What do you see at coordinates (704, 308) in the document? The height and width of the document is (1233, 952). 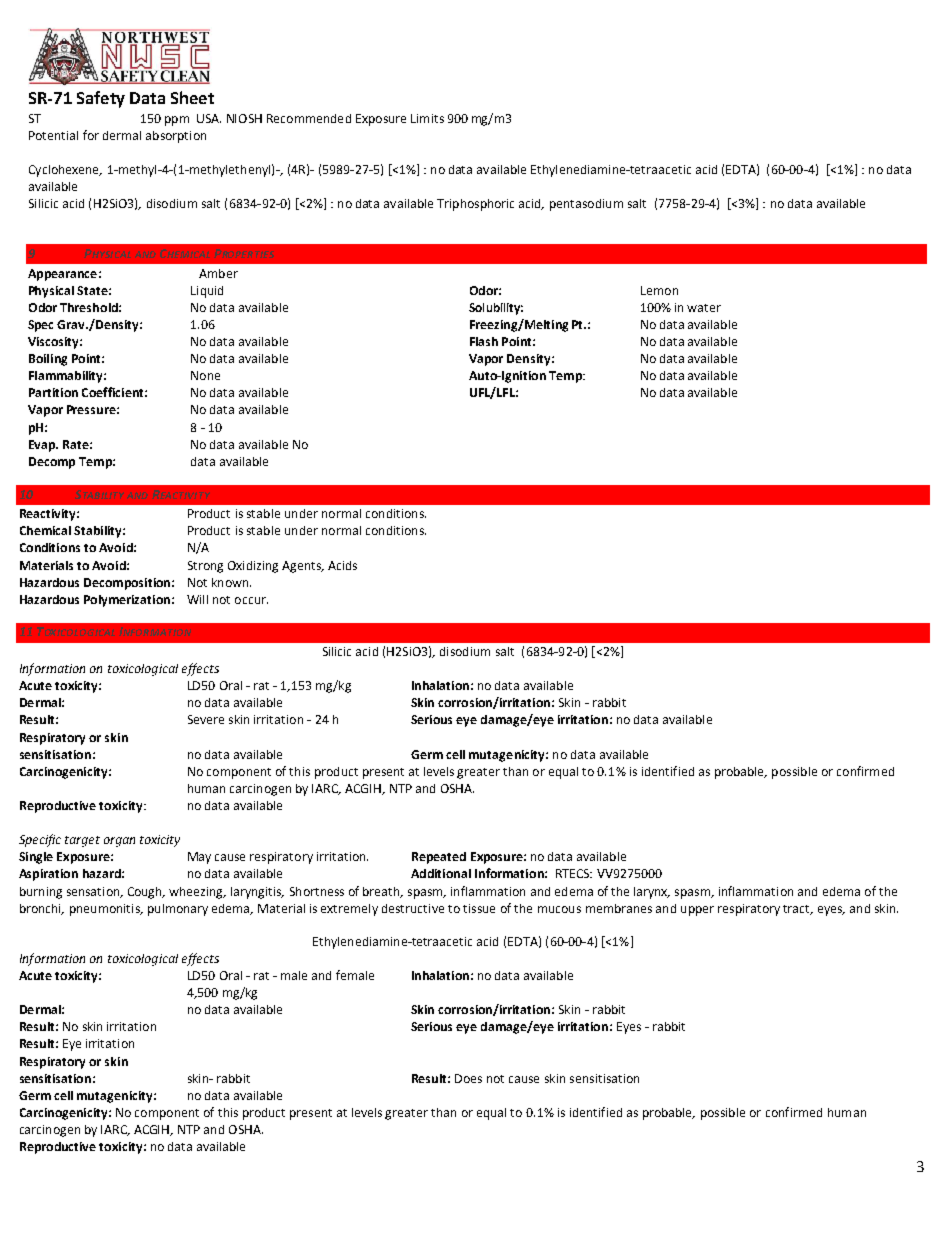 I see `water` at bounding box center [704, 308].
